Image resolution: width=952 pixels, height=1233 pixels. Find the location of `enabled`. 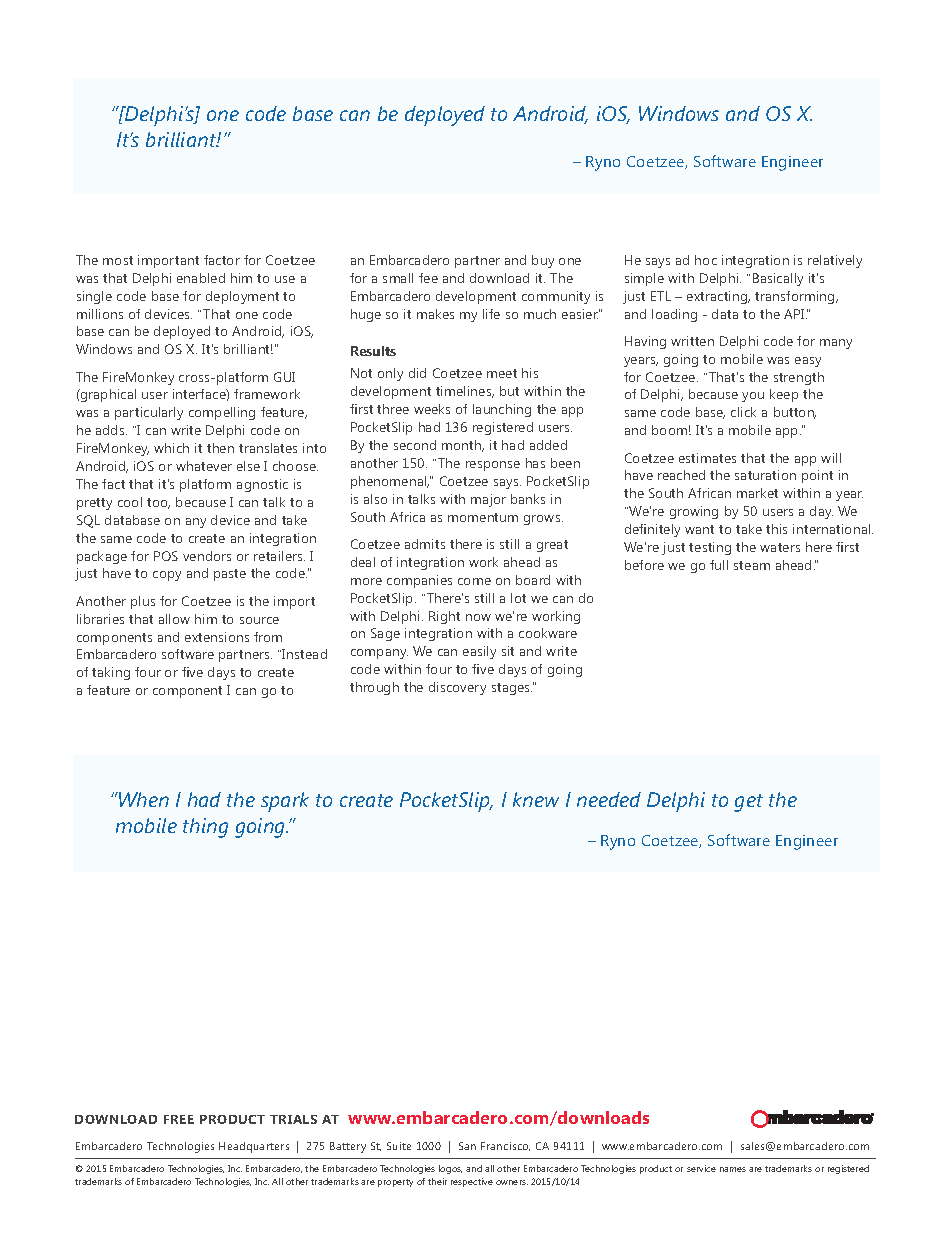

enabled is located at coordinates (201, 278).
